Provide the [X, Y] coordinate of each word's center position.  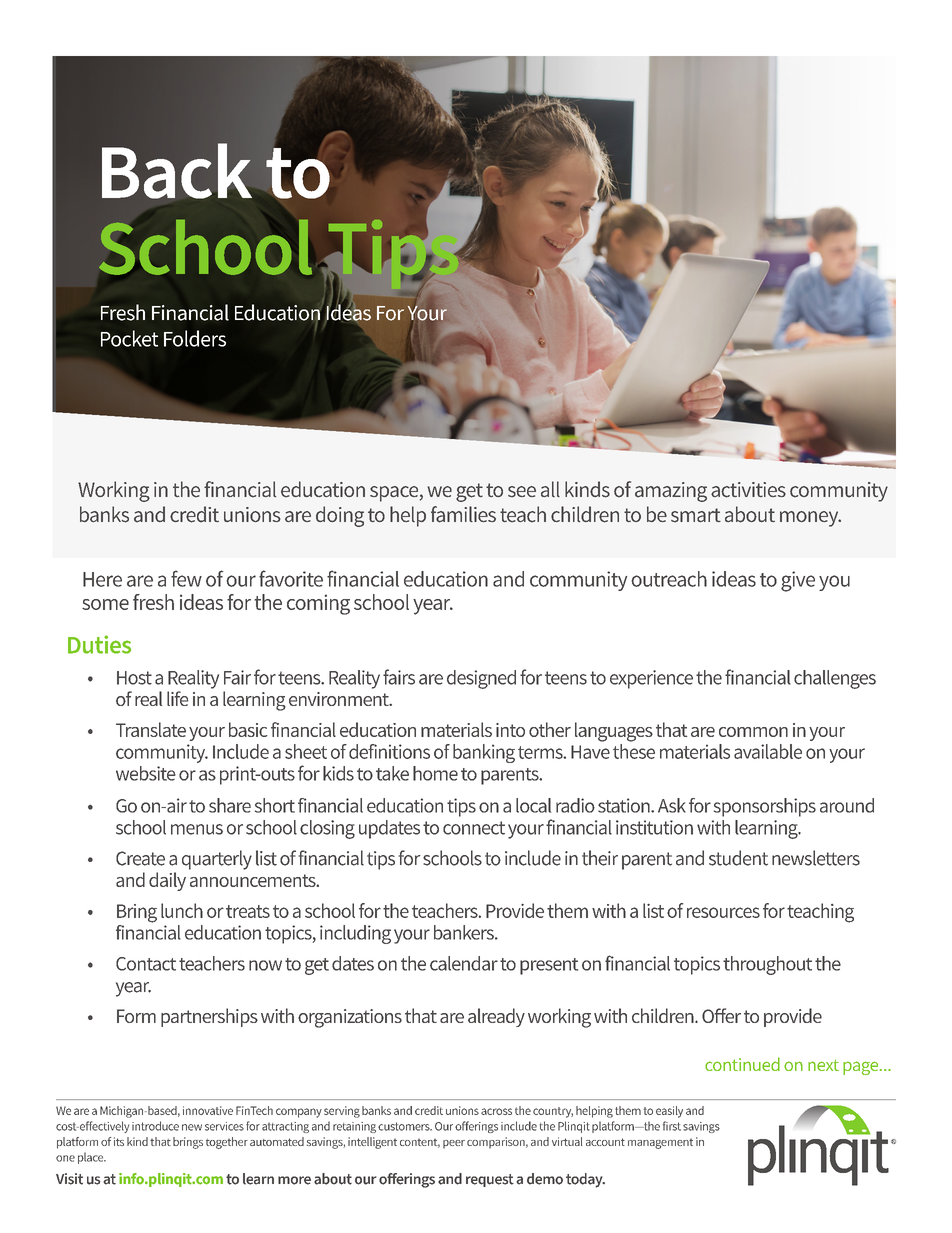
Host [134, 678]
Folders [195, 338]
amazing [671, 492]
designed [481, 679]
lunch [182, 910]
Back [177, 171]
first [672, 1126]
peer [454, 1144]
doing [340, 516]
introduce [155, 1126]
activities [748, 490]
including [355, 934]
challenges [835, 679]
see [522, 492]
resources [723, 912]
